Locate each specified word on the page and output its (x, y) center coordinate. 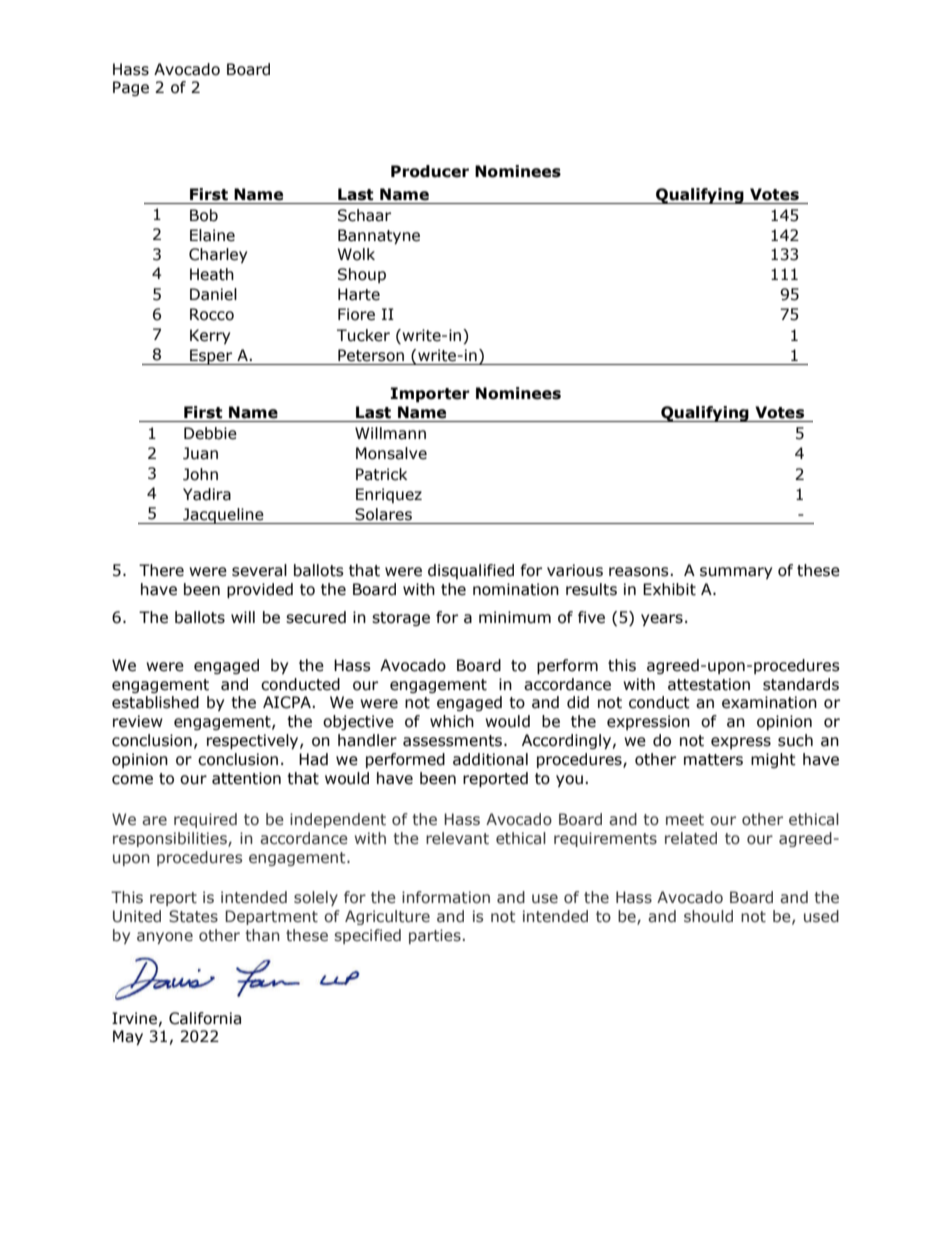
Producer (430, 171)
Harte (359, 294)
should (708, 916)
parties (435, 936)
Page (131, 88)
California (205, 1018)
